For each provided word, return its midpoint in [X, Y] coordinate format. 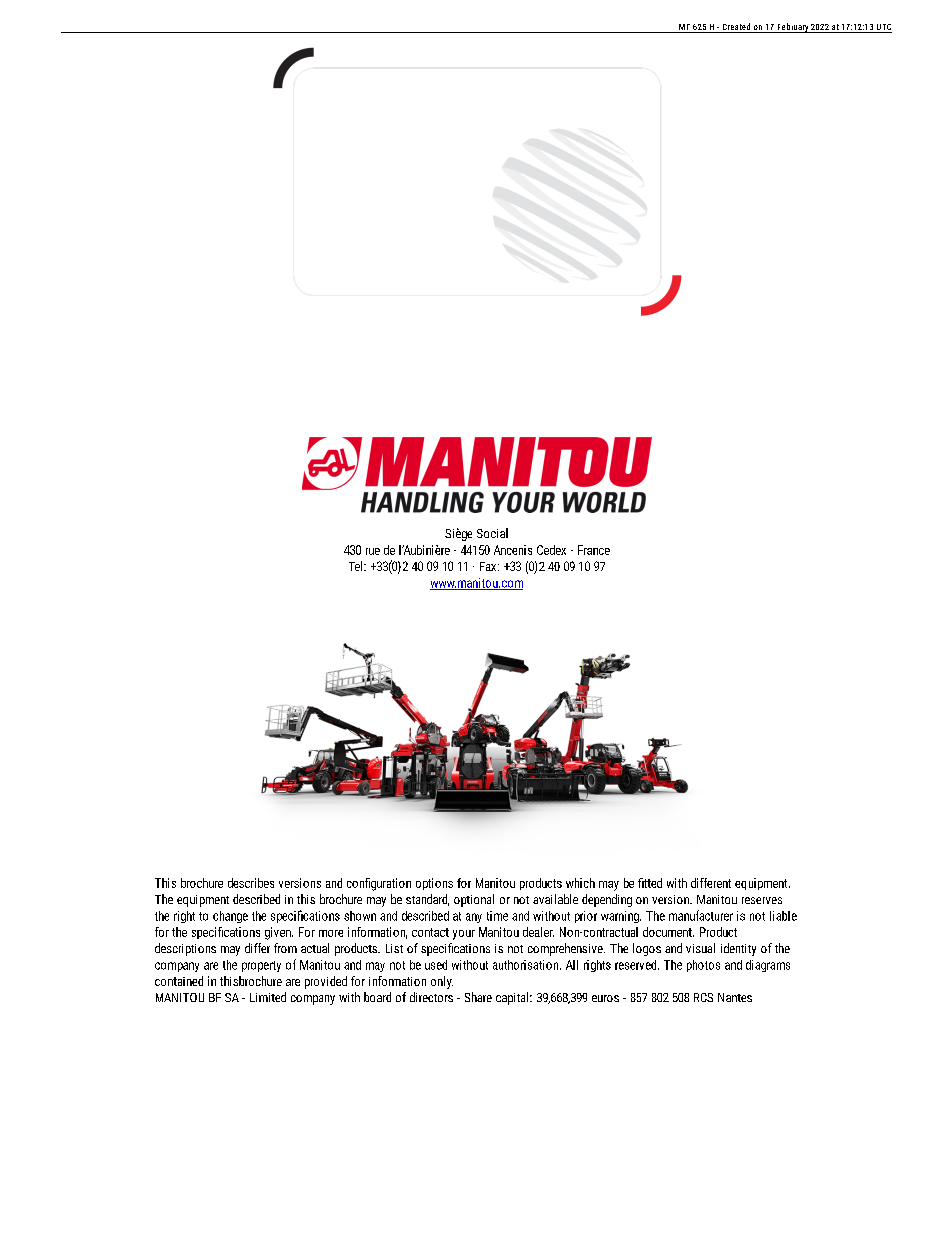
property [261, 966]
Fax [489, 566]
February [792, 28]
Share [478, 997]
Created [736, 28]
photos [703, 966]
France [594, 550]
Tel [357, 566]
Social [492, 533]
